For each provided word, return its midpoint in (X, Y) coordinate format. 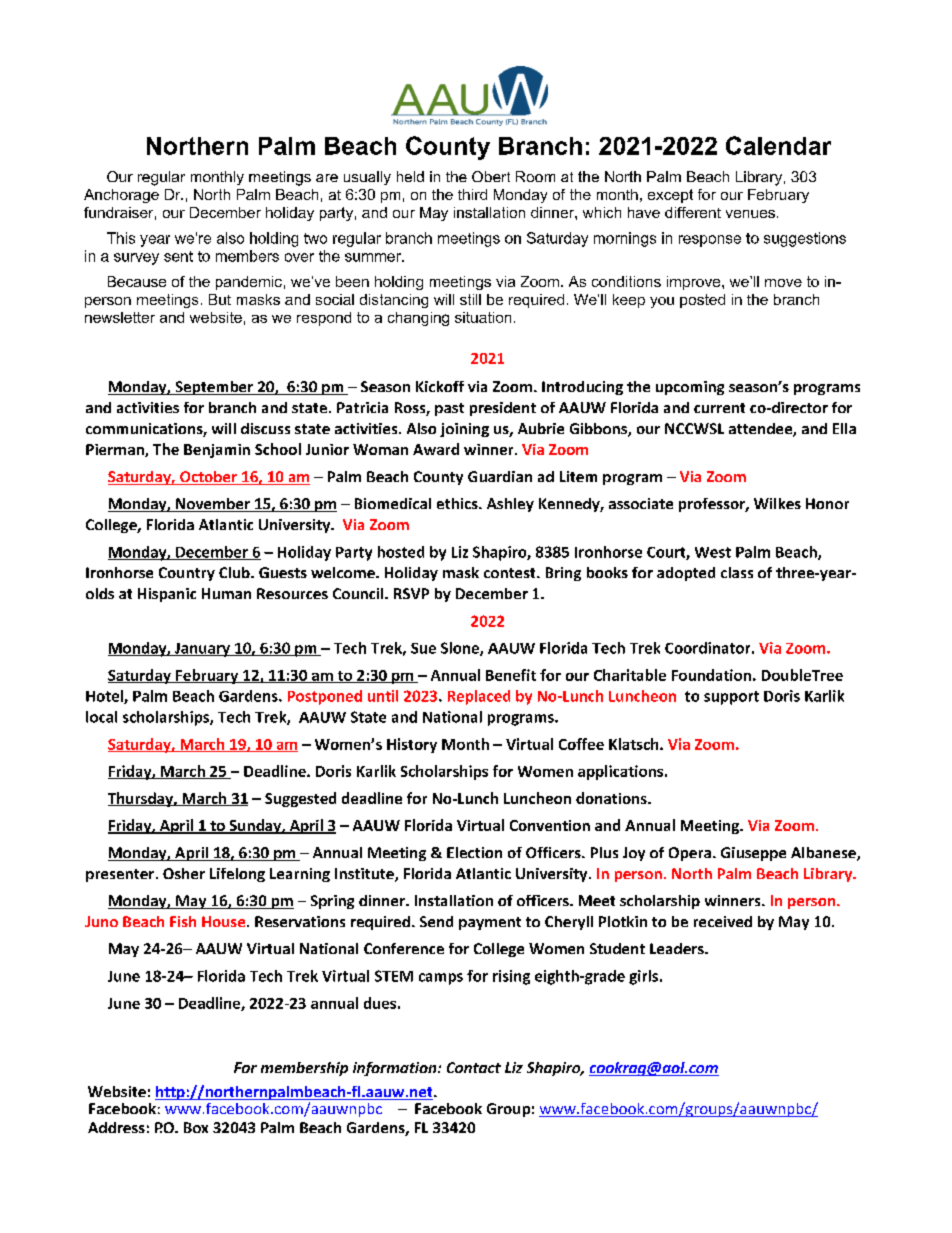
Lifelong (237, 875)
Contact (474, 1067)
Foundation (711, 675)
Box (196, 1127)
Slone (461, 649)
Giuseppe (753, 854)
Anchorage (121, 196)
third (472, 194)
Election (474, 852)
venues (750, 214)
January (202, 650)
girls (645, 977)
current (719, 408)
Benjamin (217, 451)
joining (464, 430)
